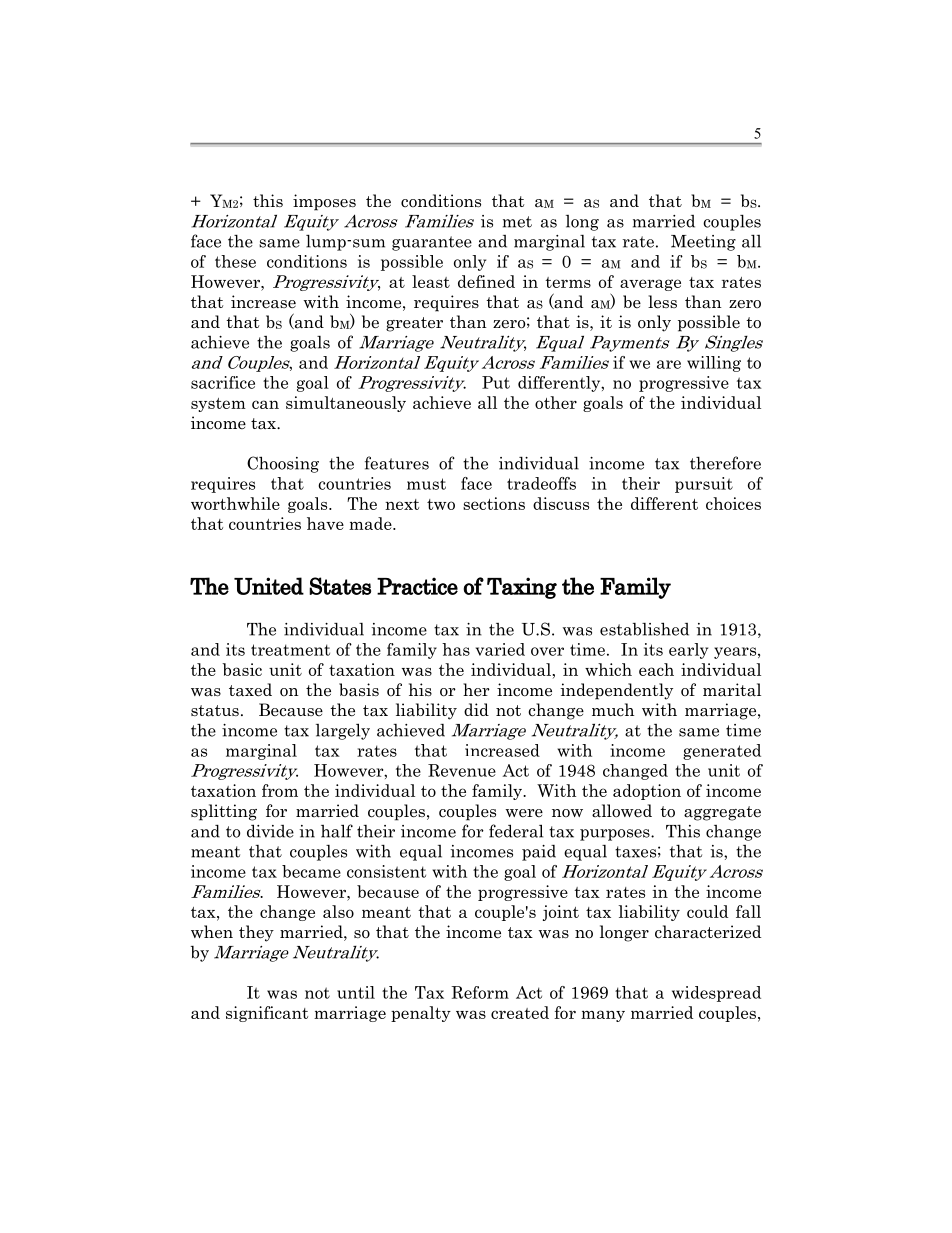 The width and height of the screenshot is (952, 1233). What do you see at coordinates (267, 1014) in the screenshot?
I see `significant` at bounding box center [267, 1014].
